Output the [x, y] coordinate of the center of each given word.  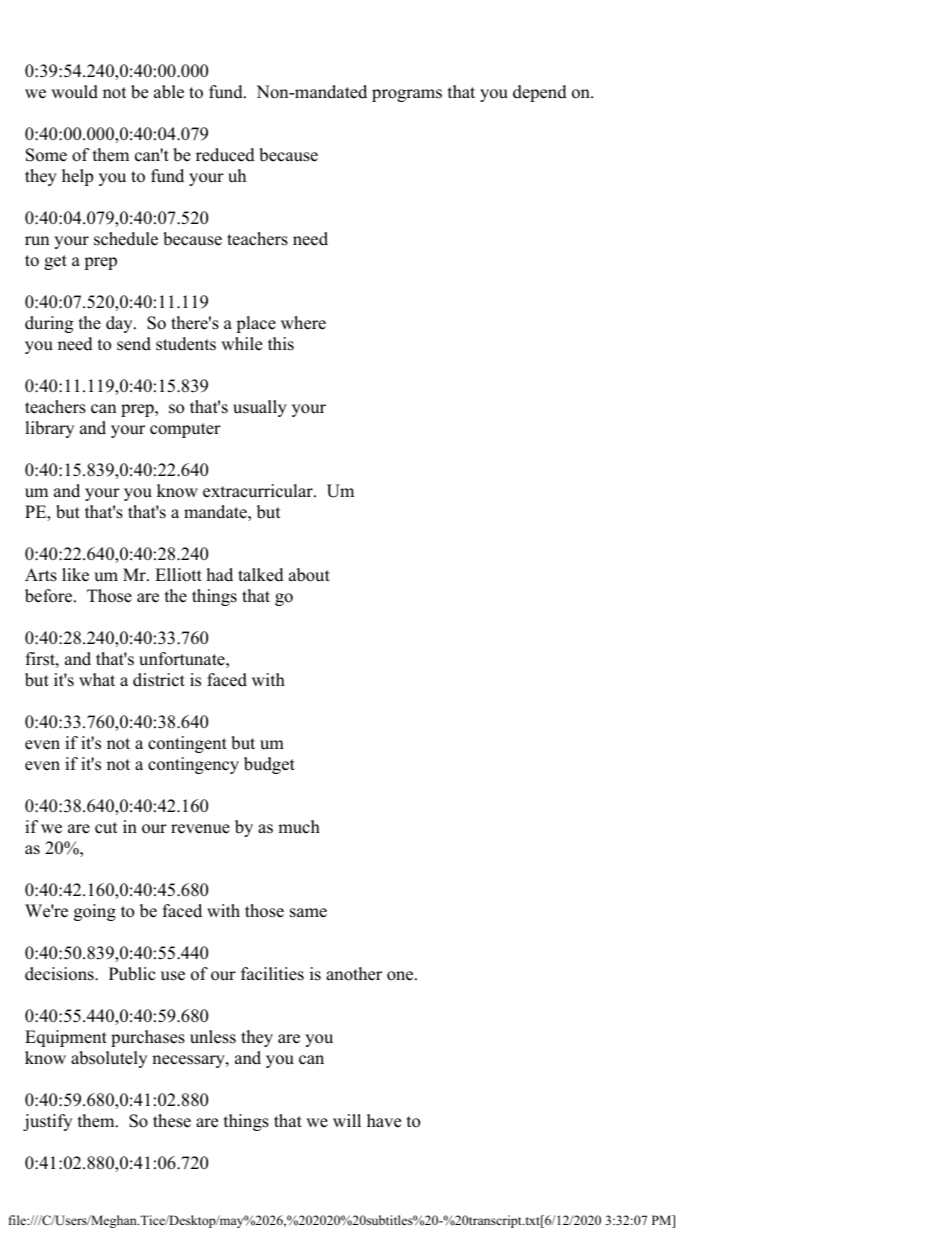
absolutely [109, 1059]
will [347, 1120]
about [309, 575]
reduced [225, 155]
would [74, 92]
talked [261, 575]
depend [540, 93]
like [75, 575]
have [384, 1121]
